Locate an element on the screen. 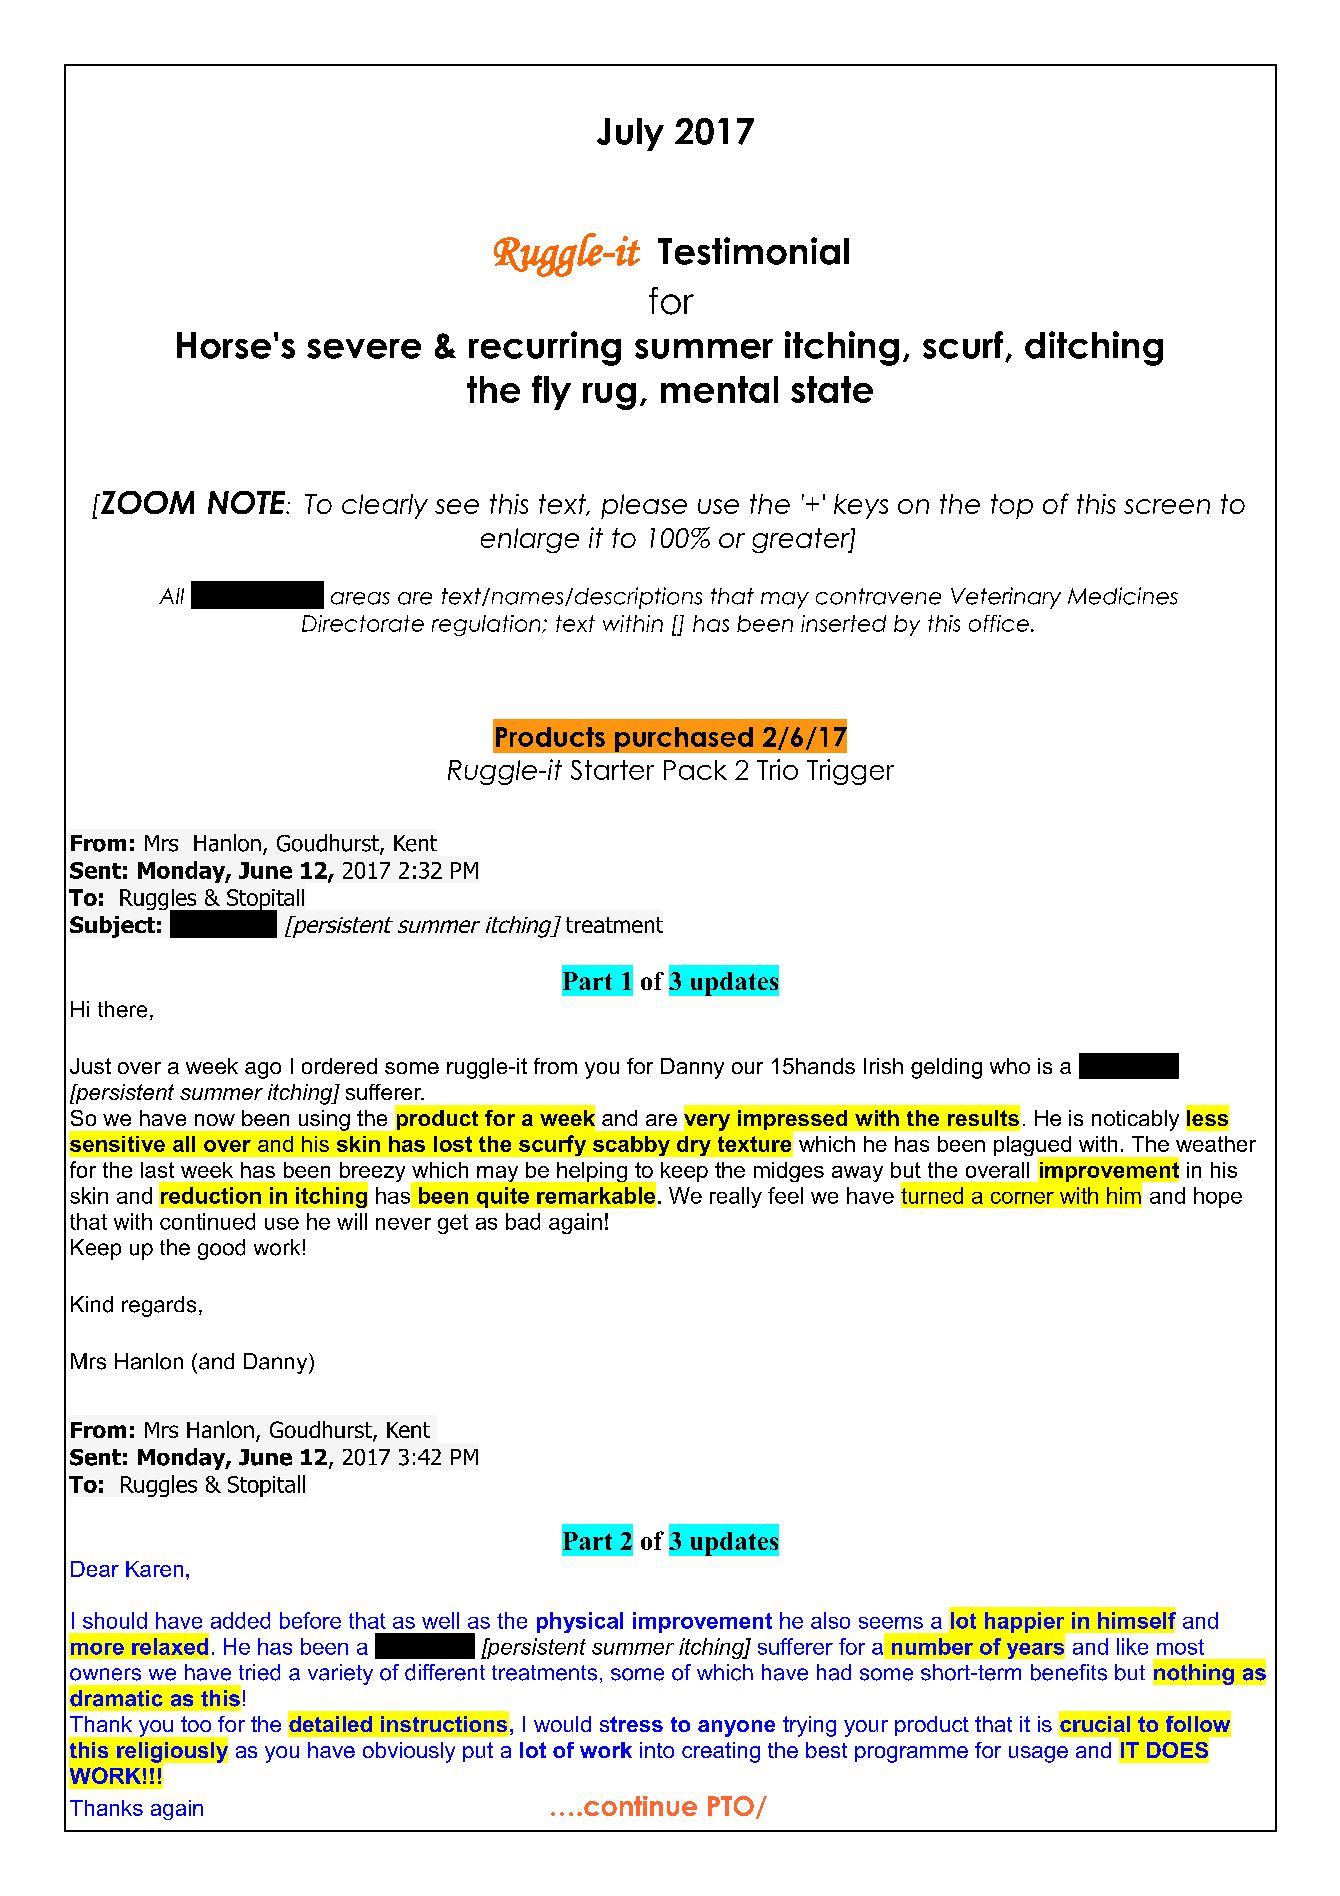 Image resolution: width=1340 pixels, height=1896 pixels. Directorate is located at coordinates (363, 623).
